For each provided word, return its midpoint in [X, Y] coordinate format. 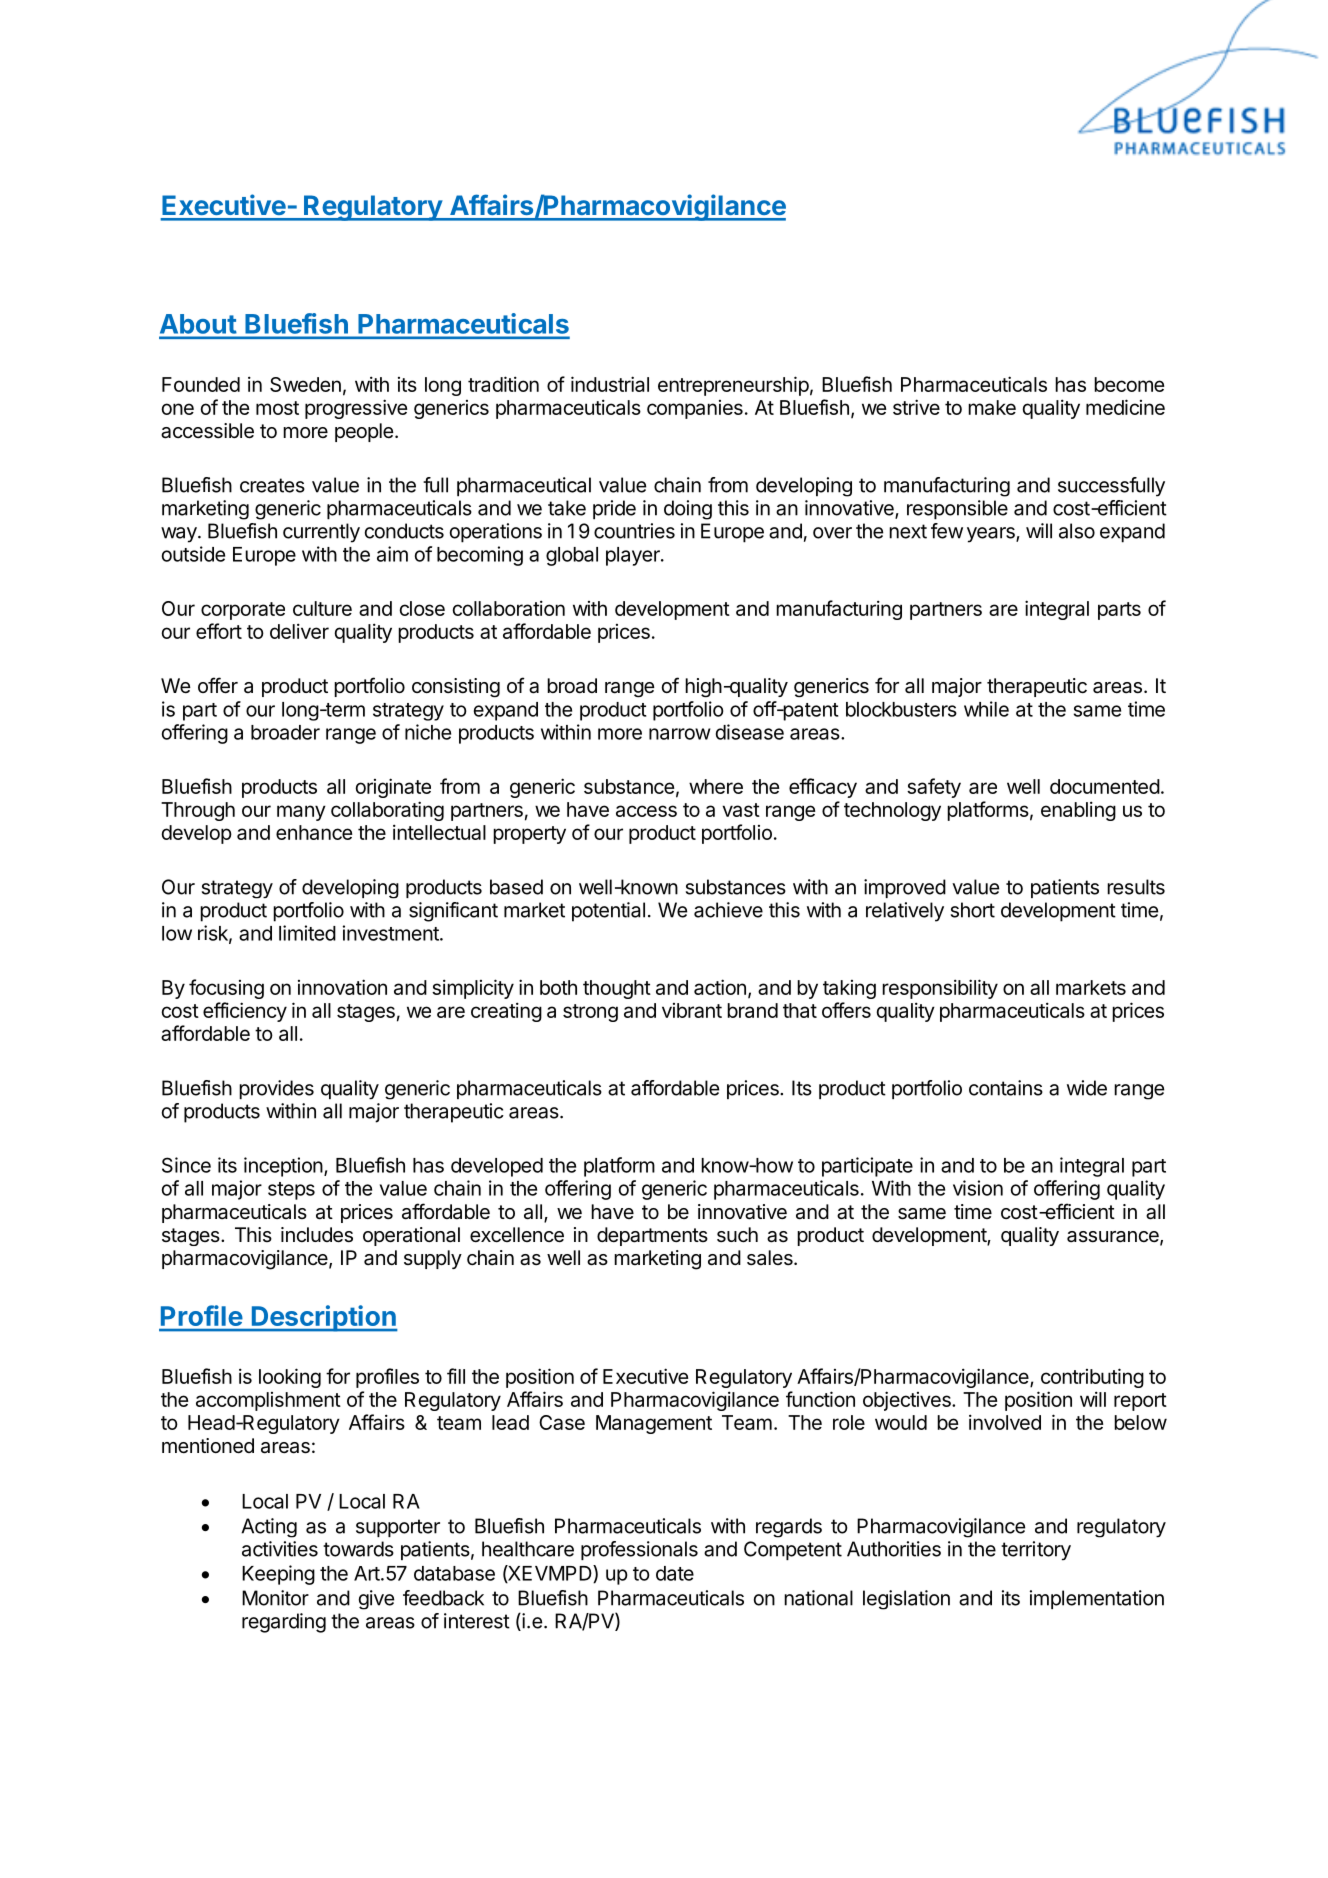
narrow [680, 734]
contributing [1092, 1378]
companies [695, 409]
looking [290, 1378]
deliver [299, 631]
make [992, 407]
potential [608, 912]
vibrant [692, 1010]
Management [654, 1424]
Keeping [278, 1575]
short [973, 910]
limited [307, 933]
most [277, 408]
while [986, 709]
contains [1006, 1088]
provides [276, 1089]
